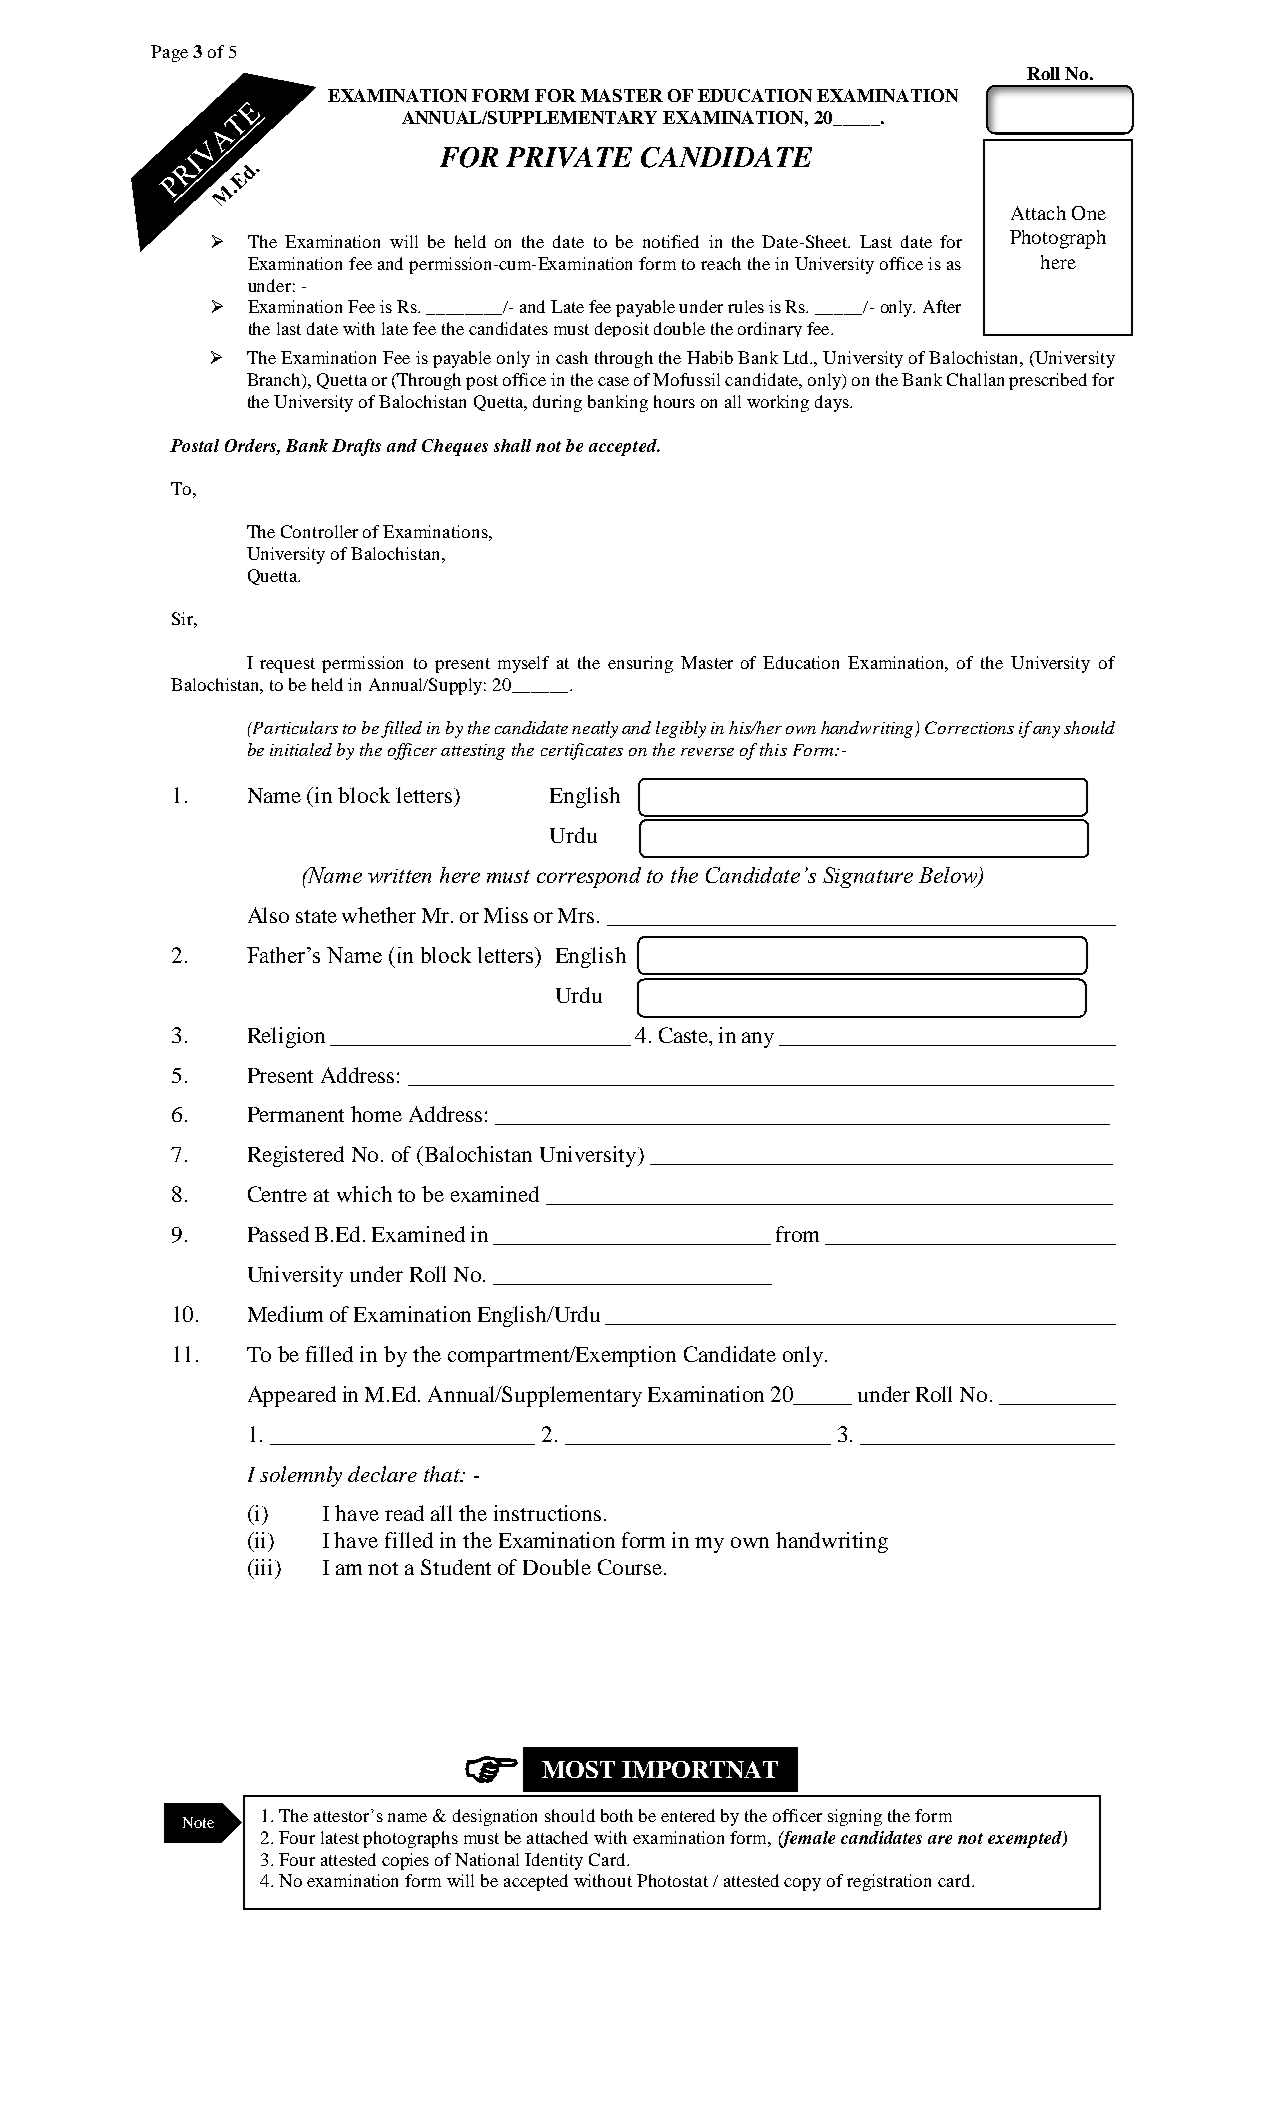 The width and height of the screenshot is (1287, 2120). I want to click on ensuring, so click(640, 664).
